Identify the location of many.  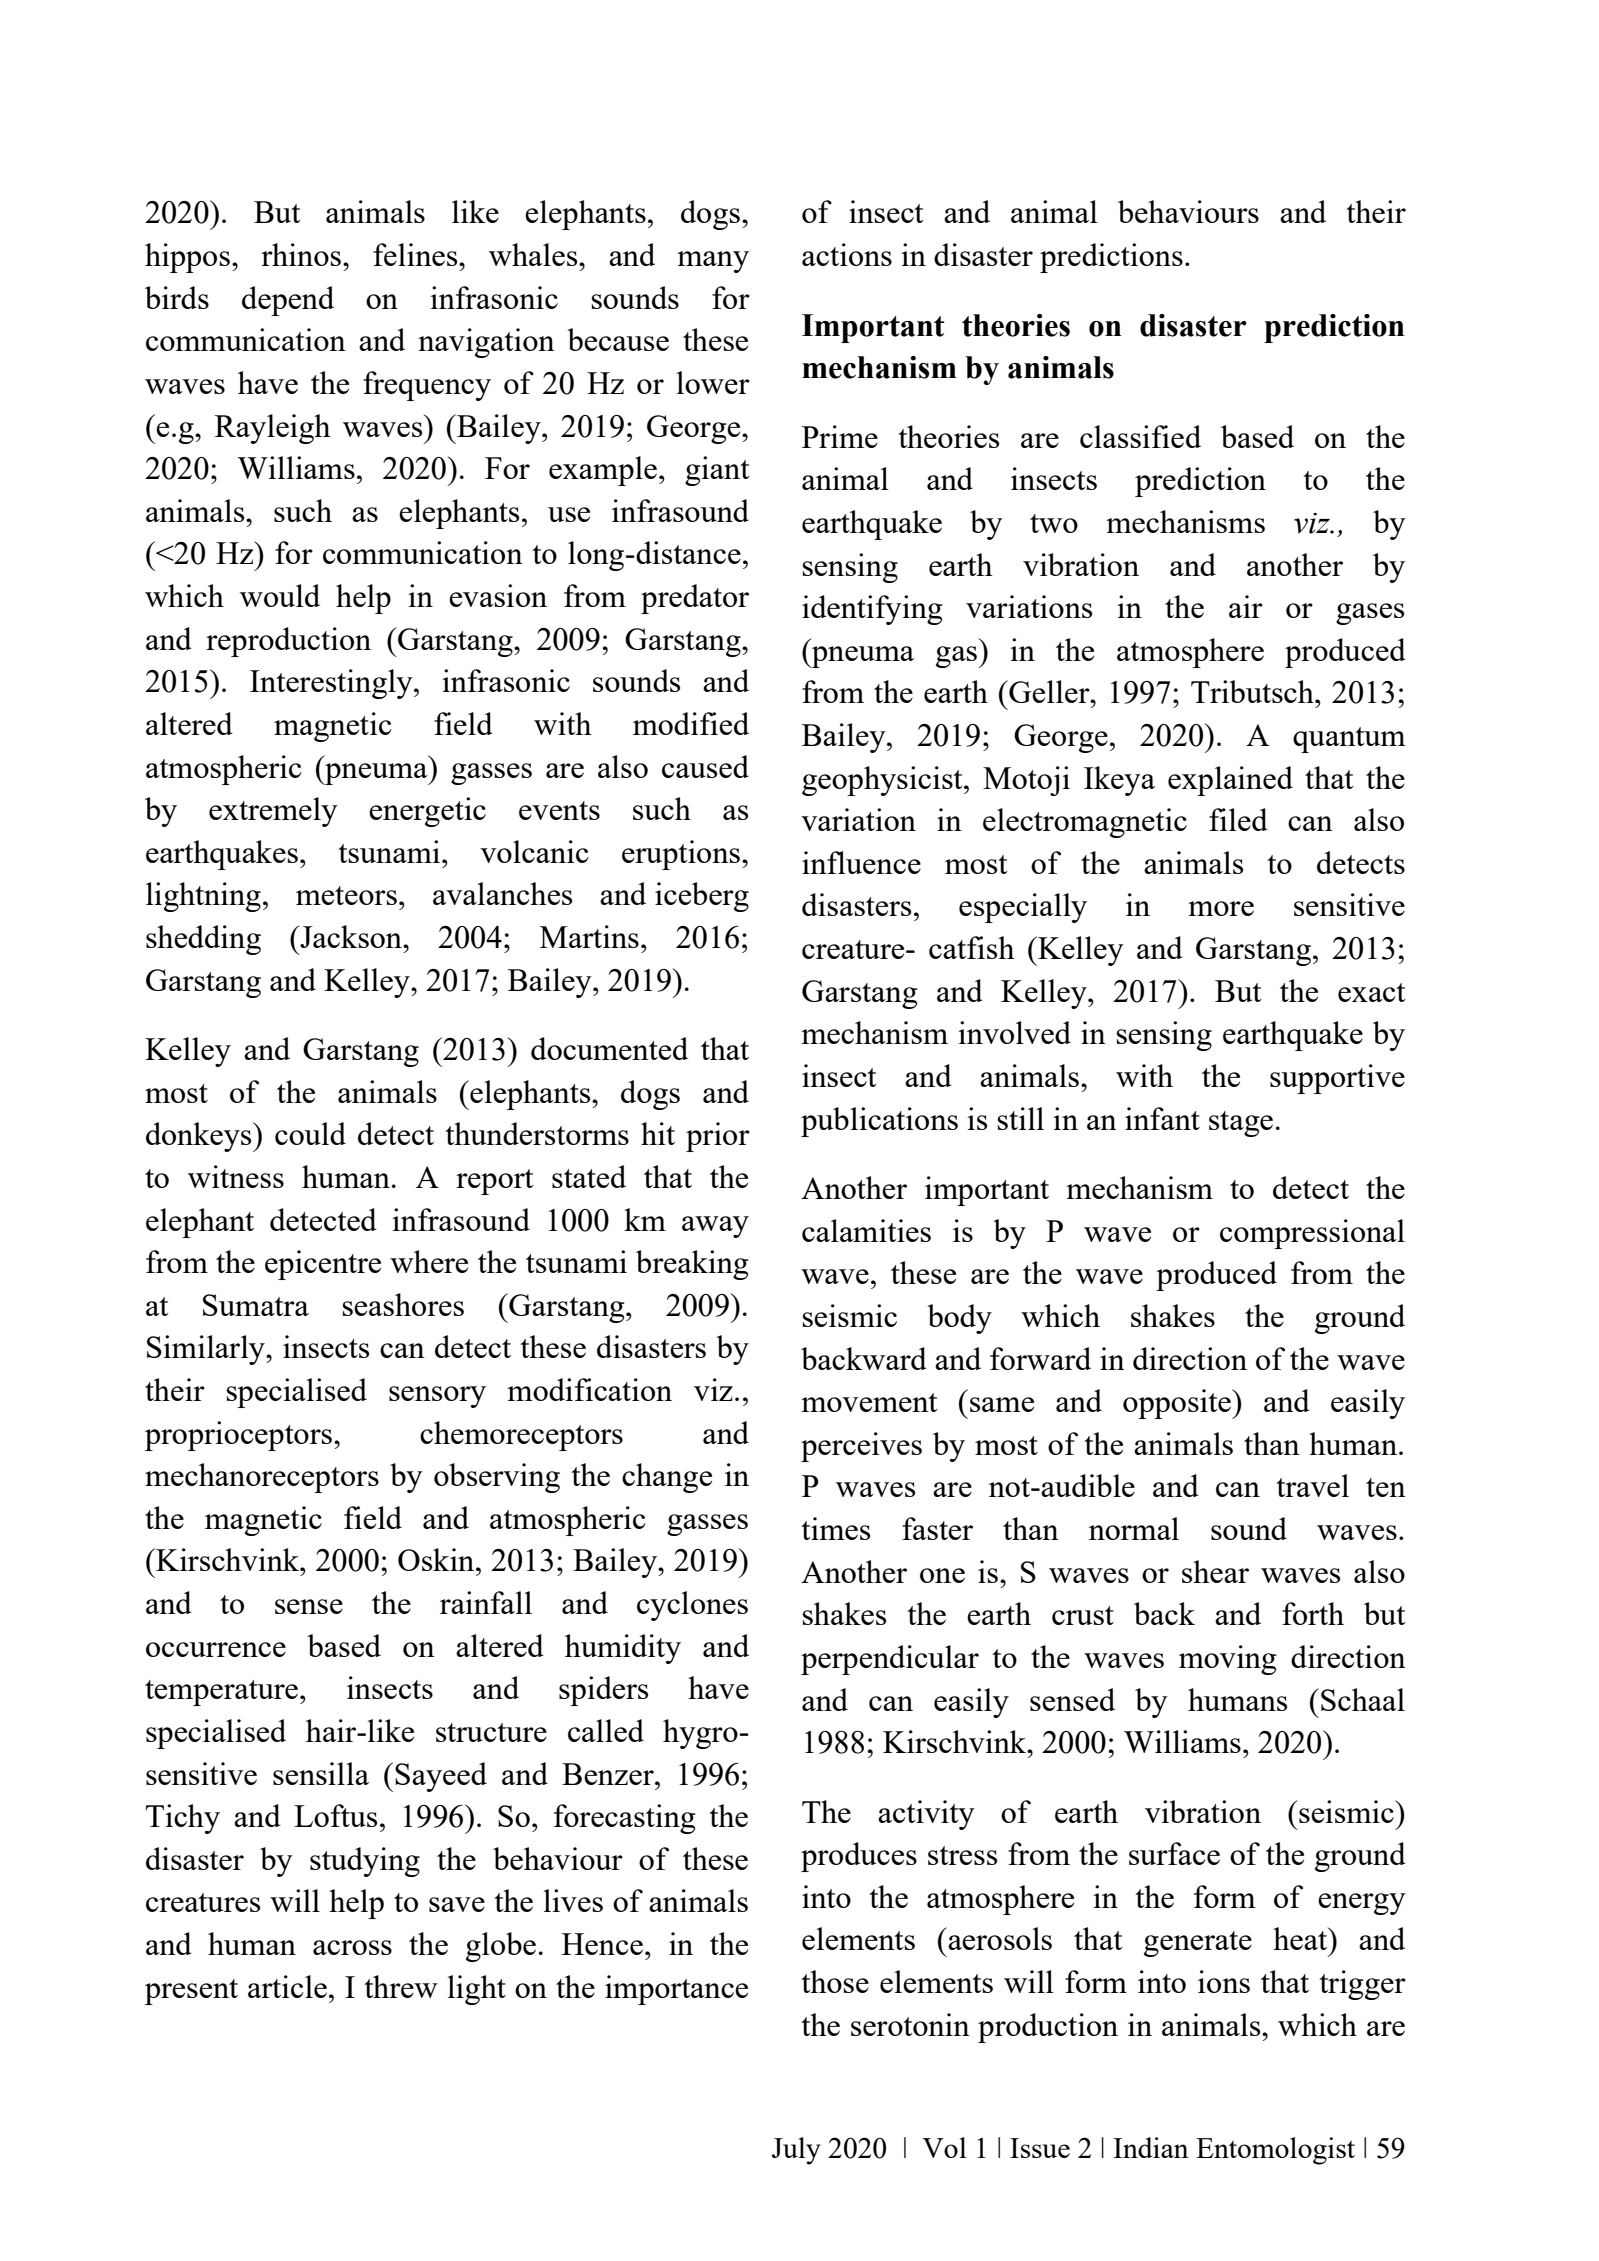
(713, 262).
